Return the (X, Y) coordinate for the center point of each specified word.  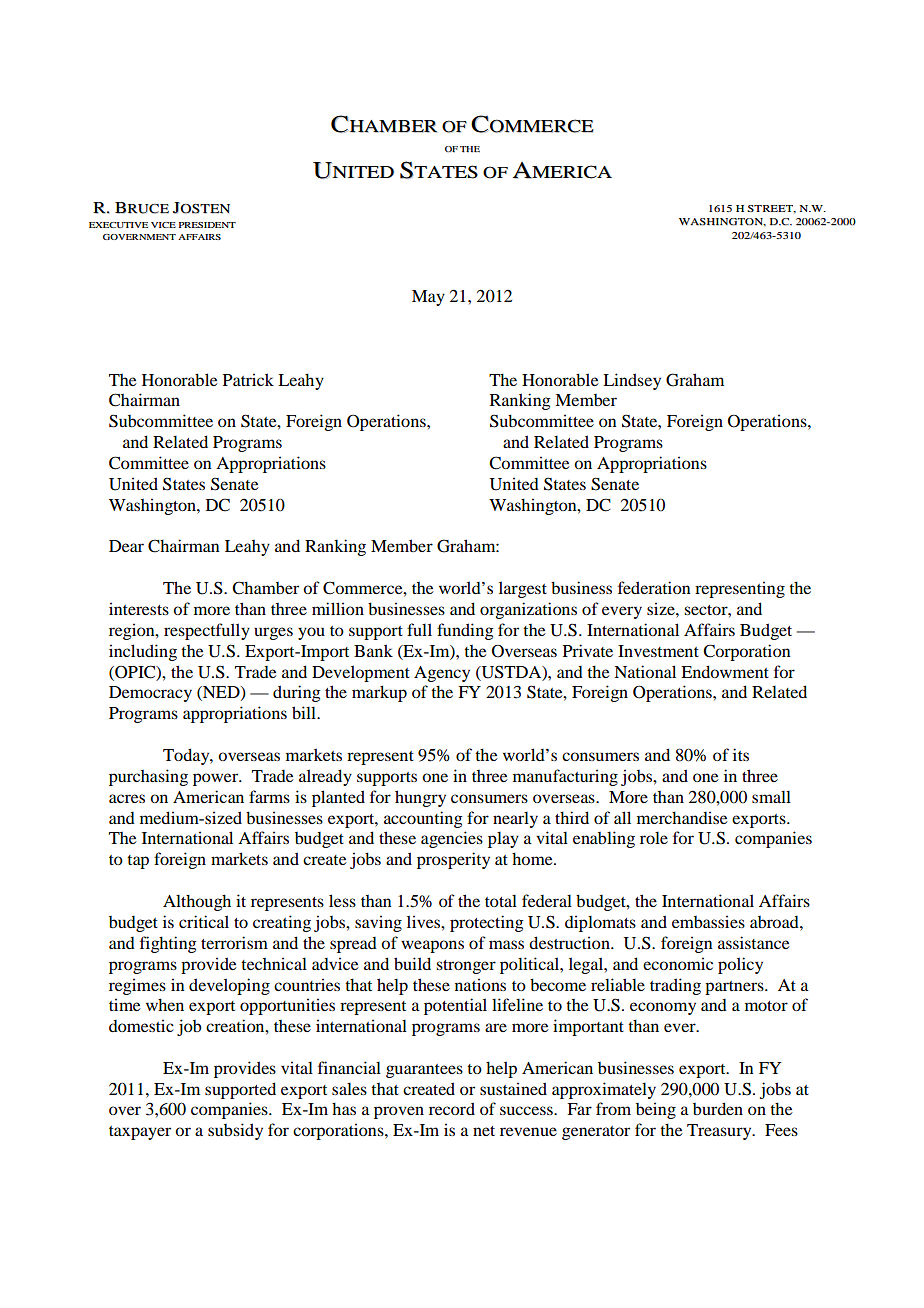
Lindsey (632, 381)
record (452, 1108)
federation (654, 587)
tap (138, 862)
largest (523, 589)
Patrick (248, 379)
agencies (452, 839)
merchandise (682, 817)
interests (139, 608)
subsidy (235, 1131)
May (428, 298)
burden (718, 1108)
